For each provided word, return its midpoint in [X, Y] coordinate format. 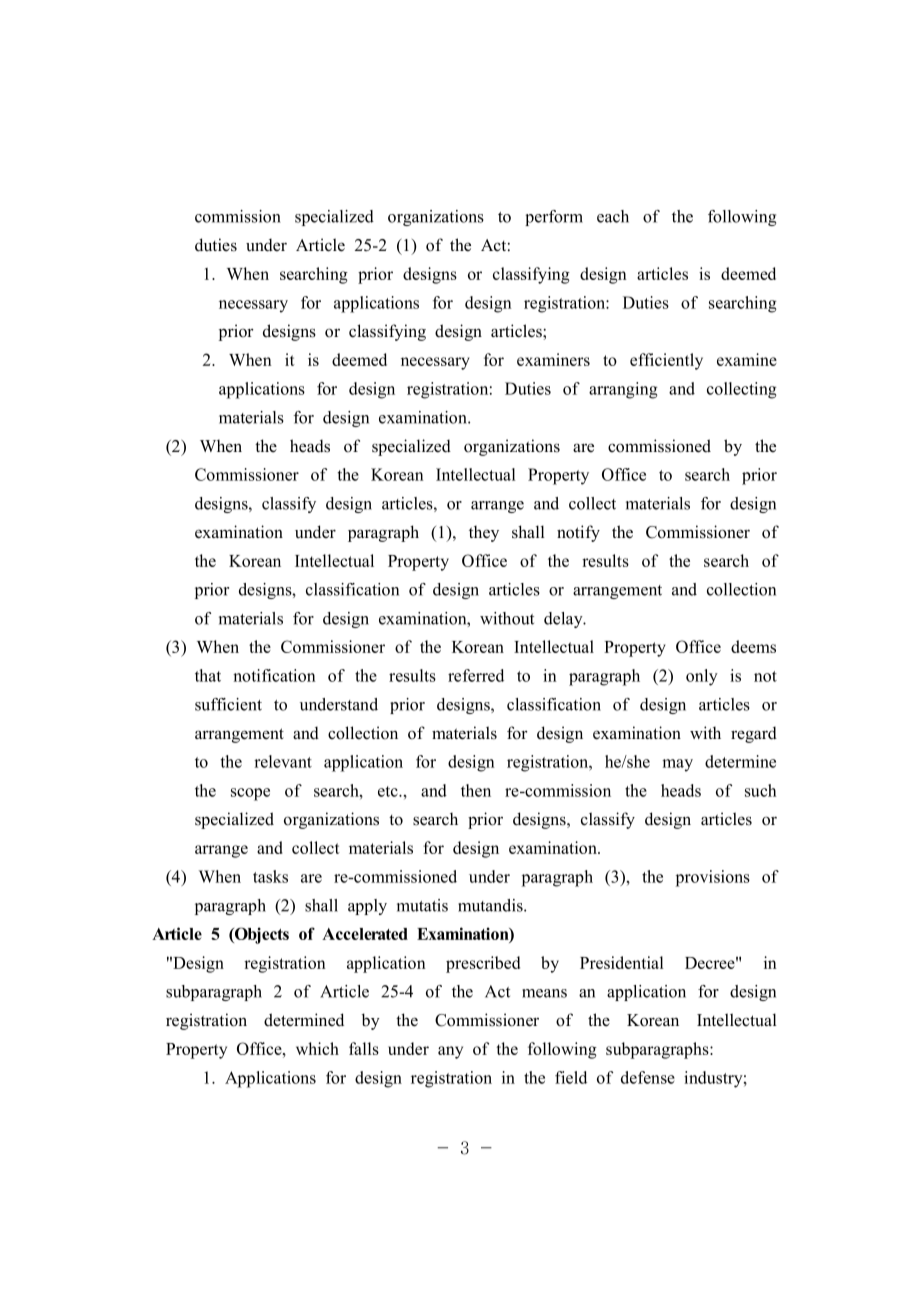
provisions [713, 878]
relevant [283, 761]
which [317, 1048]
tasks [270, 876]
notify [578, 533]
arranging [623, 390]
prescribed [483, 964]
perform [554, 218]
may [677, 765]
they [484, 533]
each [613, 216]
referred [476, 675]
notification [274, 675]
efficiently [666, 361]
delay [564, 620]
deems [753, 646]
